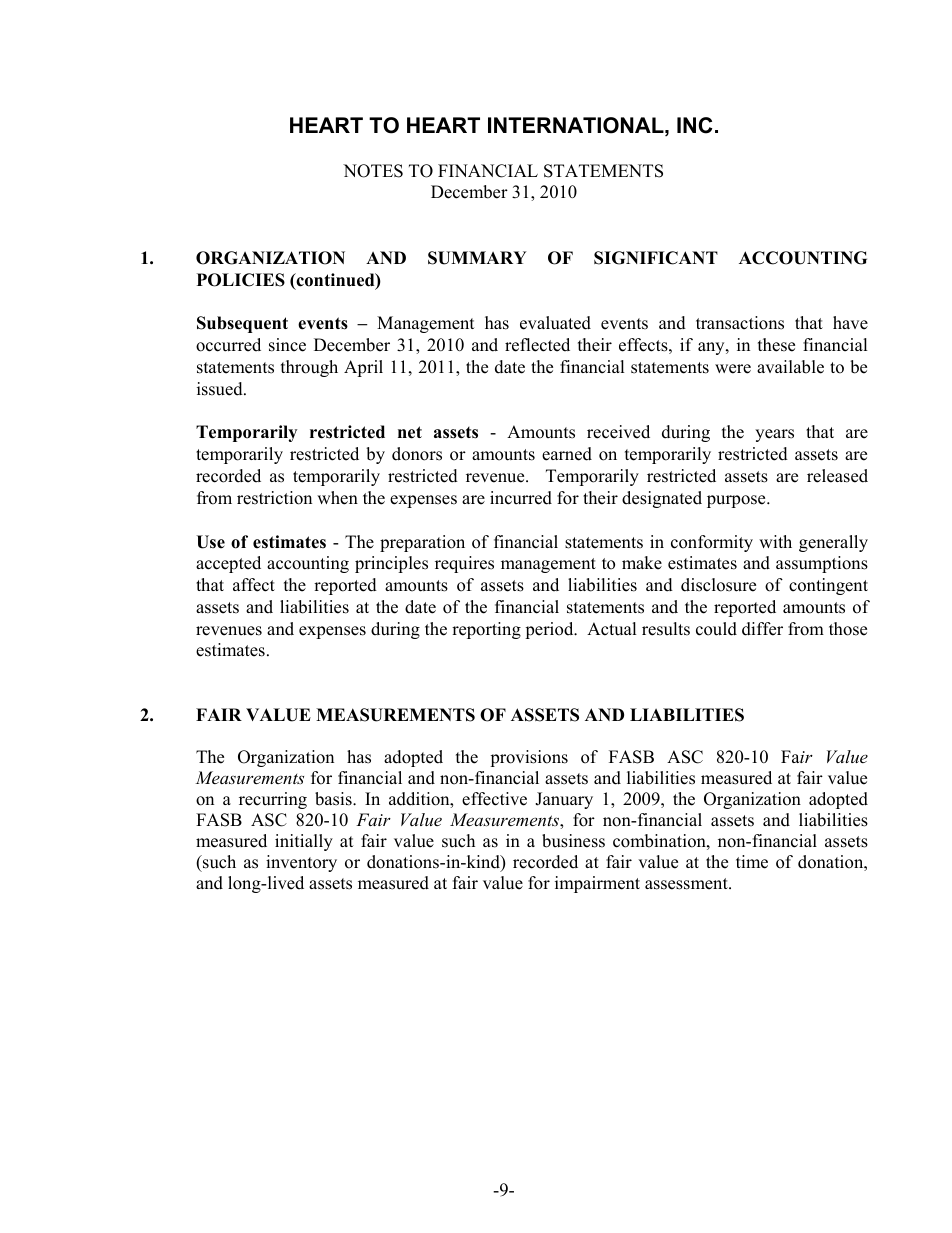 The width and height of the screenshot is (952, 1233). Describe the element at coordinates (521, 498) in the screenshot. I see `incurred` at that location.
